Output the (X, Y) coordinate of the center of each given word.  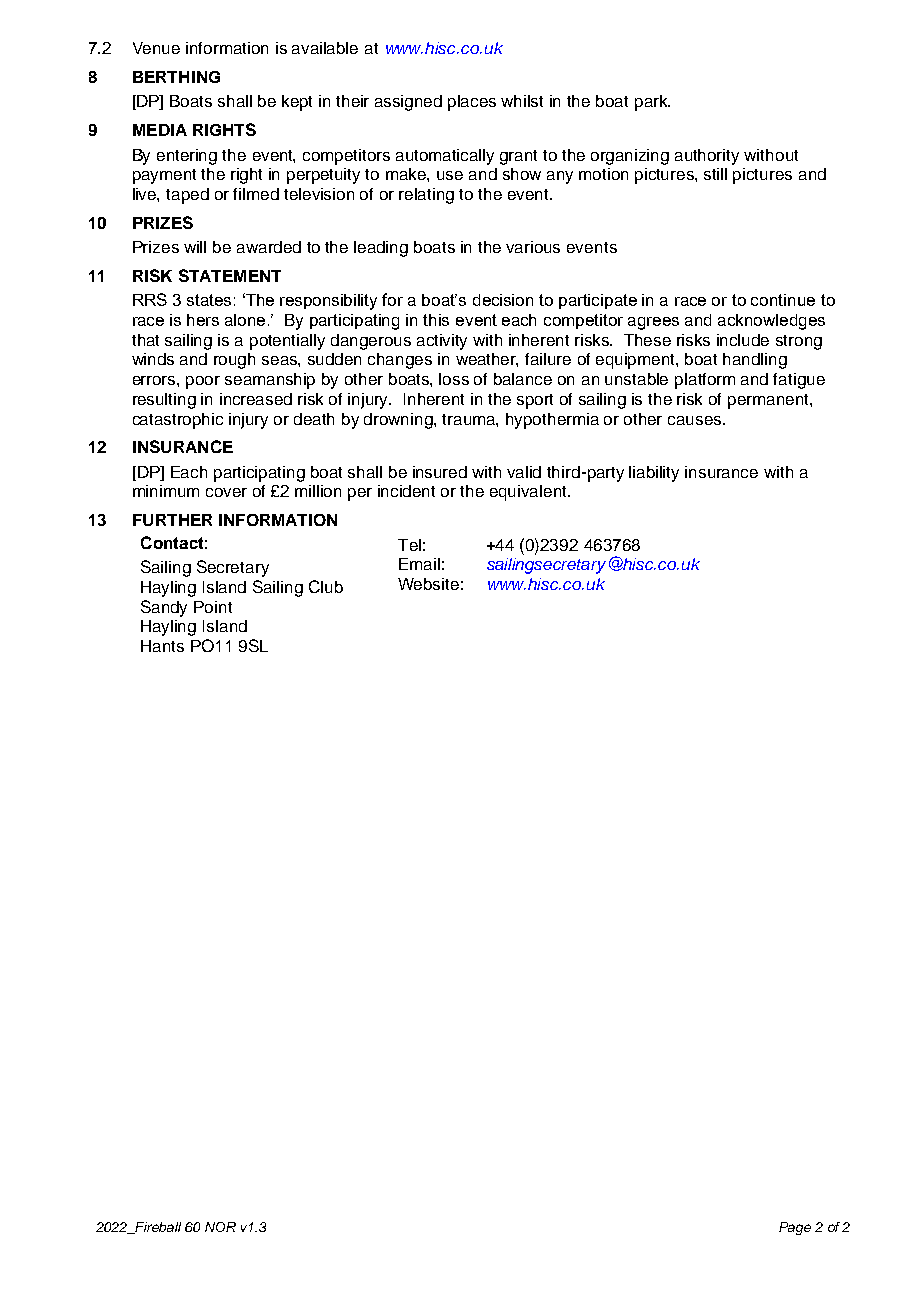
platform (705, 381)
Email (419, 564)
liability (654, 474)
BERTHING (176, 77)
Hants (162, 646)
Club (326, 586)
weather (487, 360)
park (652, 103)
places (472, 103)
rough (234, 361)
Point (213, 607)
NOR (220, 1227)
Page (795, 1228)
